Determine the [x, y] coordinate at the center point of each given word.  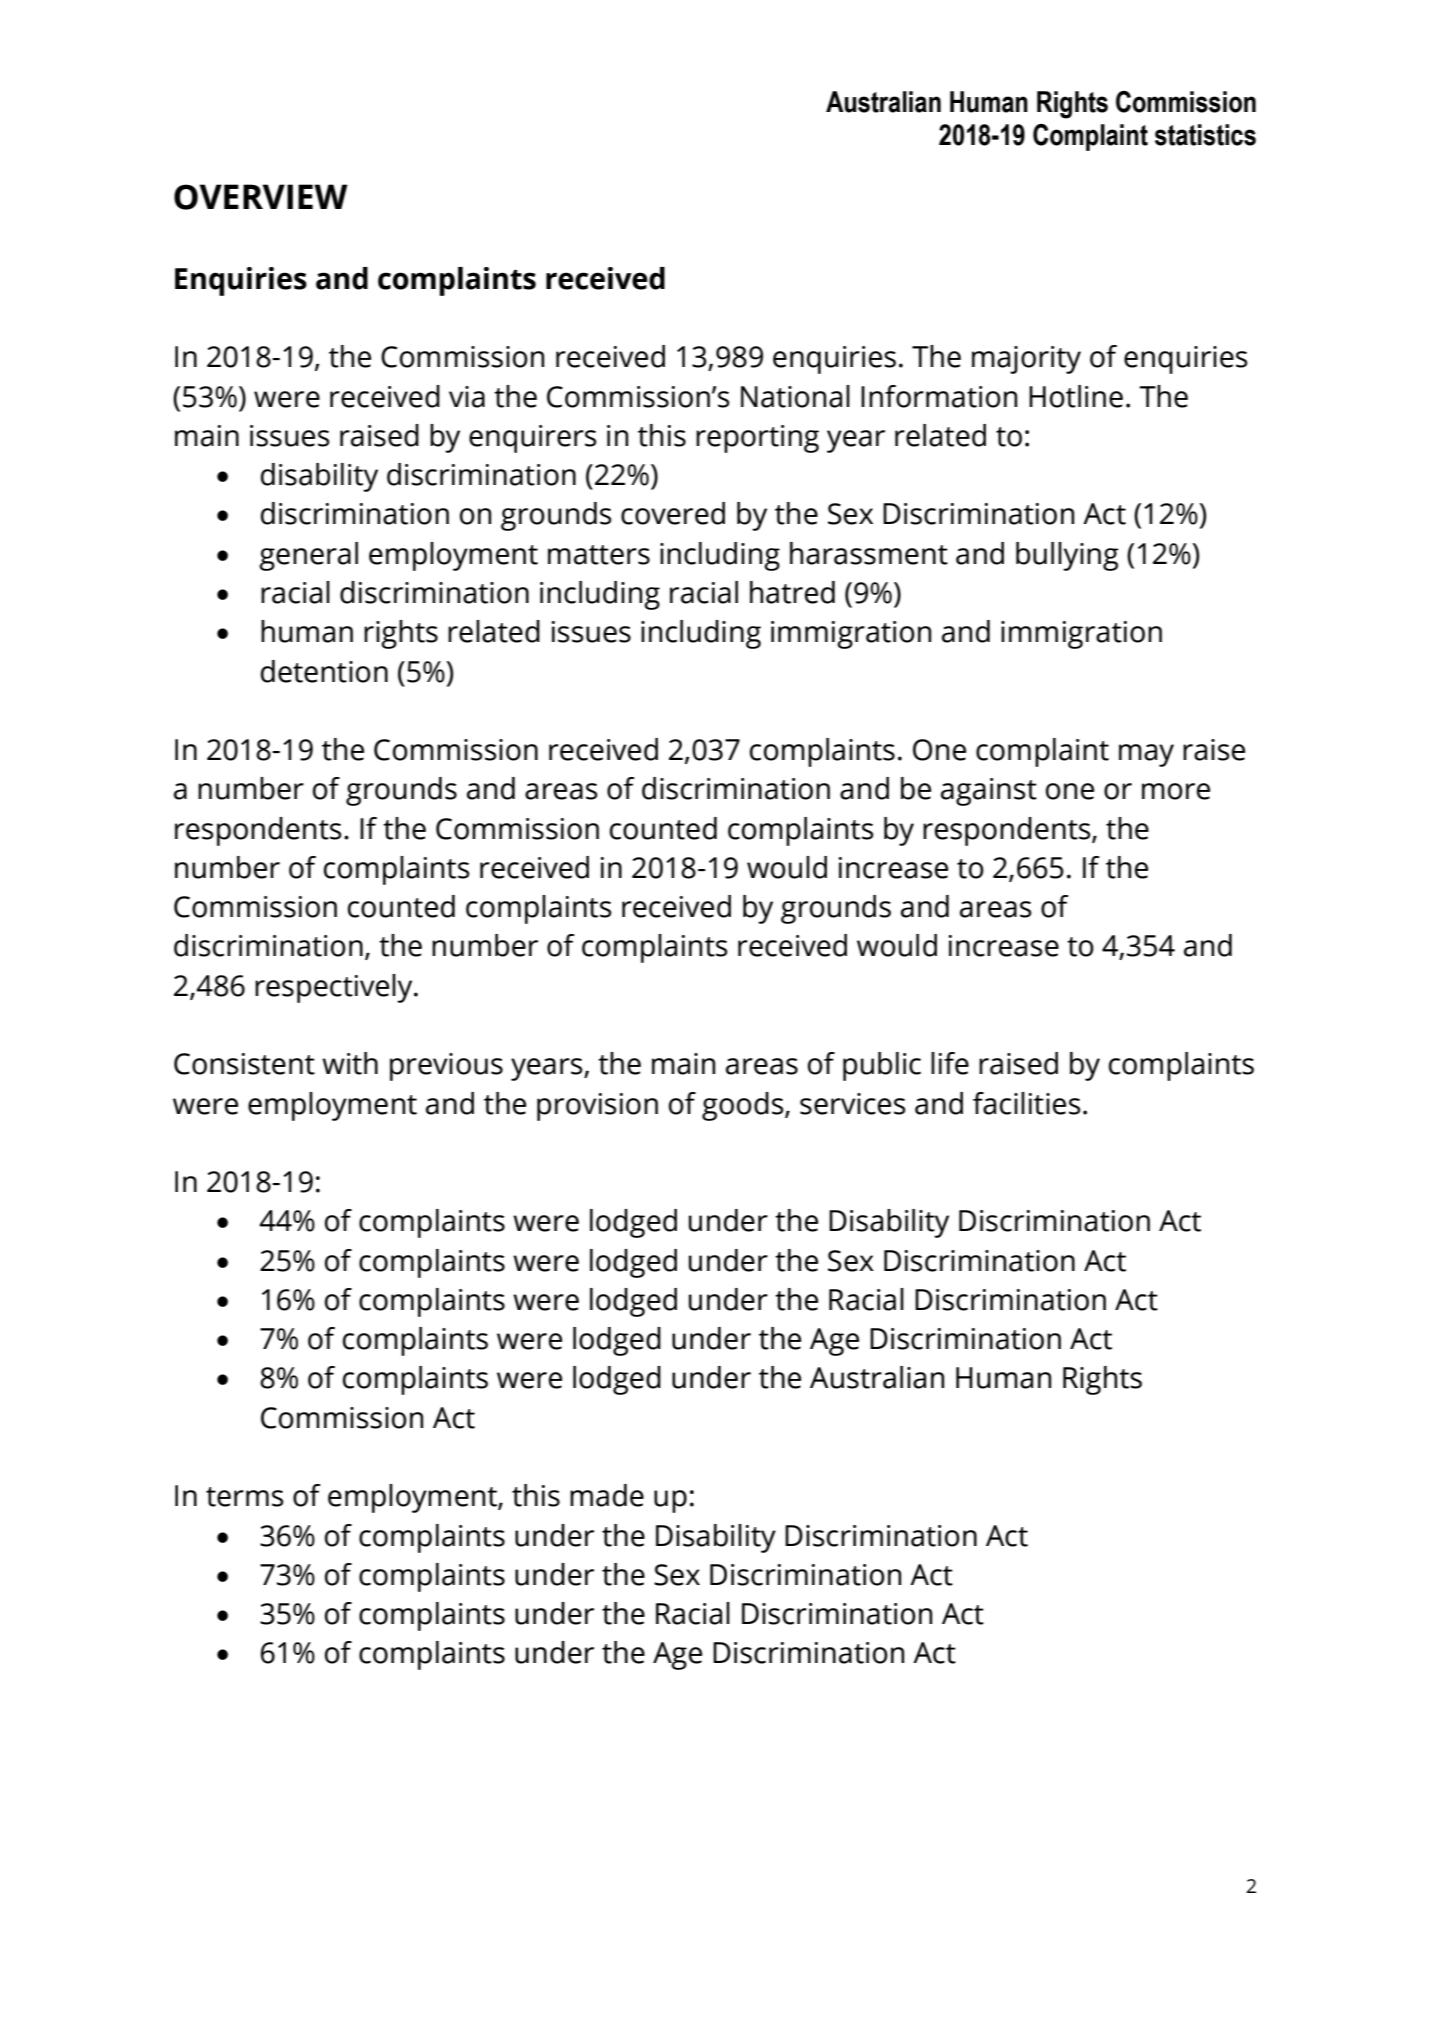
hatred [792, 592]
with [350, 1063]
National [795, 396]
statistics [1205, 135]
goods [744, 1106]
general [308, 556]
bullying [1067, 556]
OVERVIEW [261, 197]
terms [244, 1497]
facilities [1026, 1103]
